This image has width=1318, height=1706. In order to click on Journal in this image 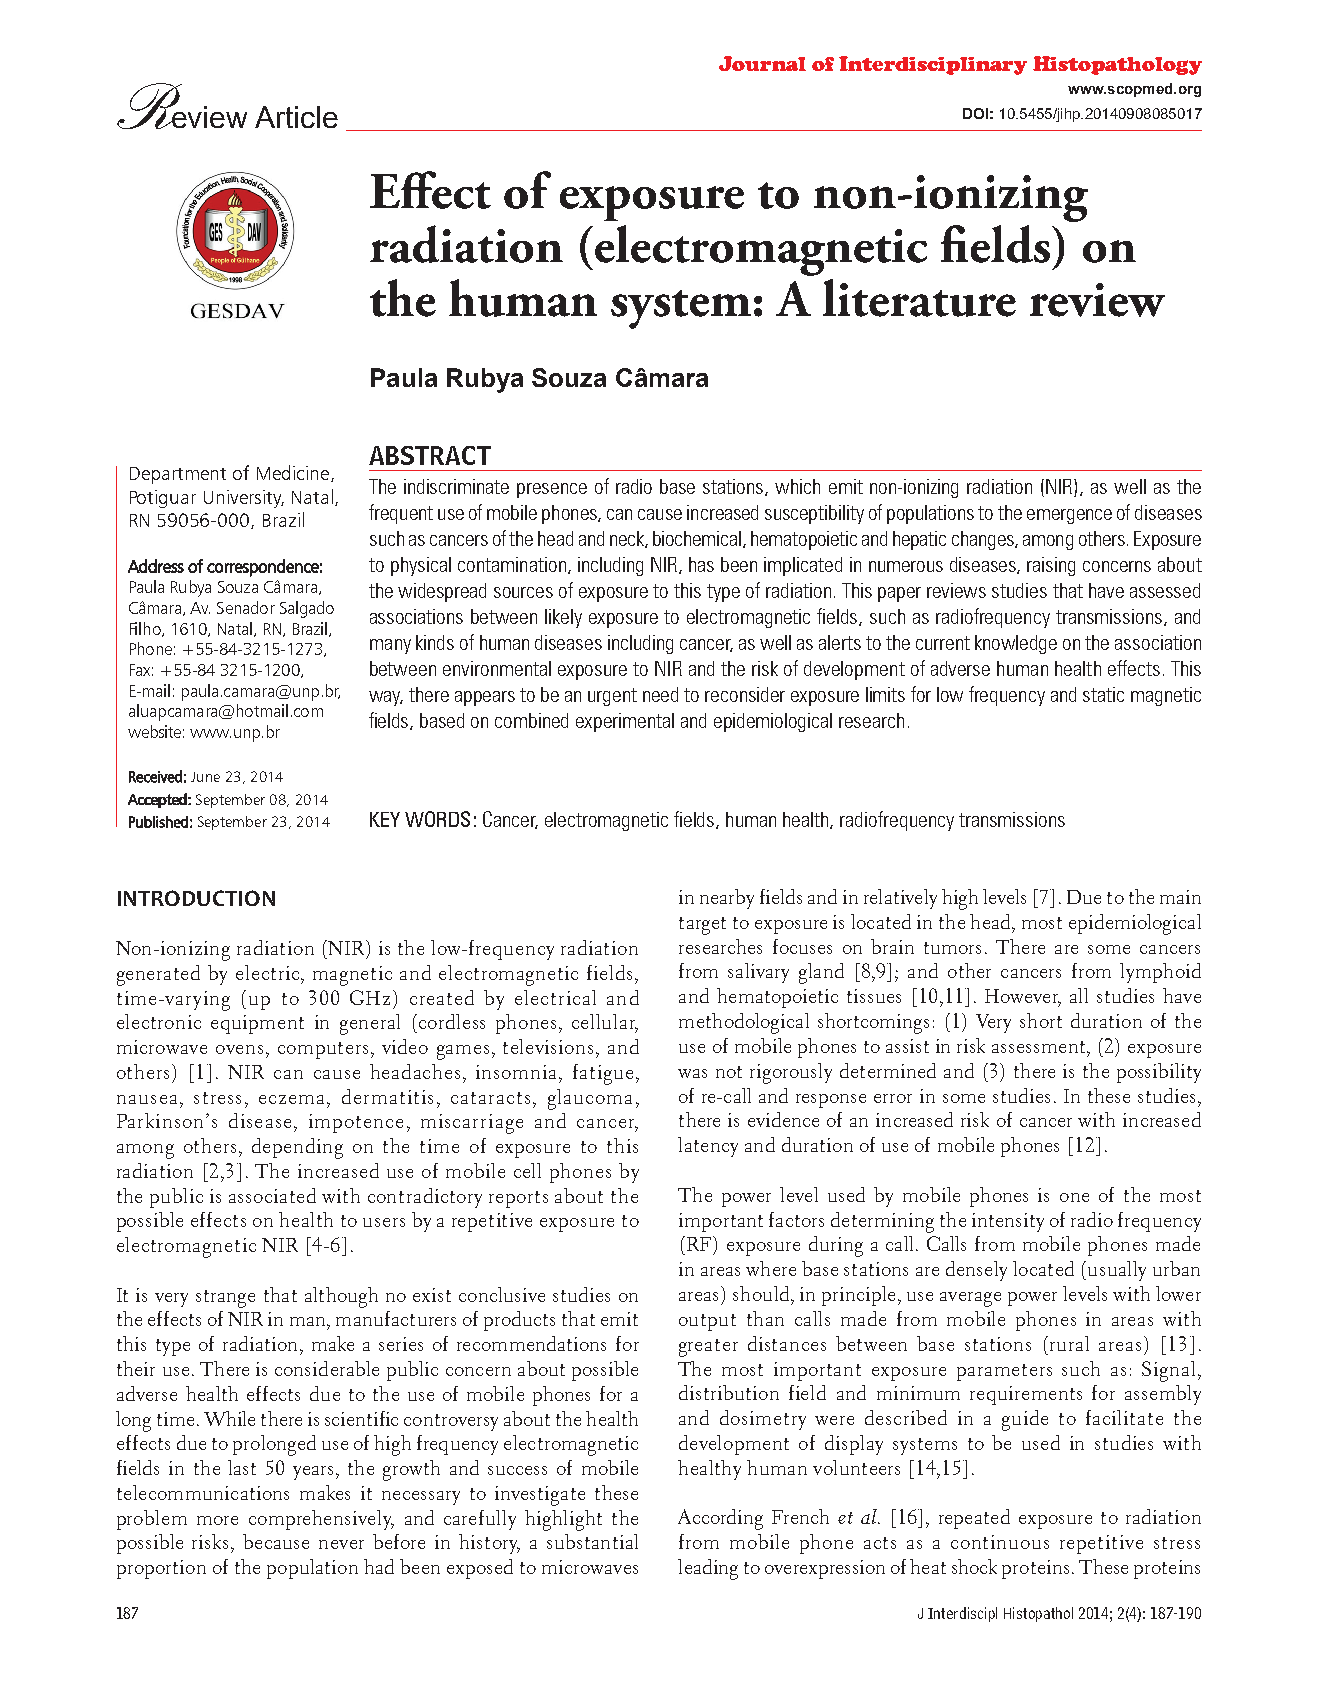, I will do `click(762, 63)`.
